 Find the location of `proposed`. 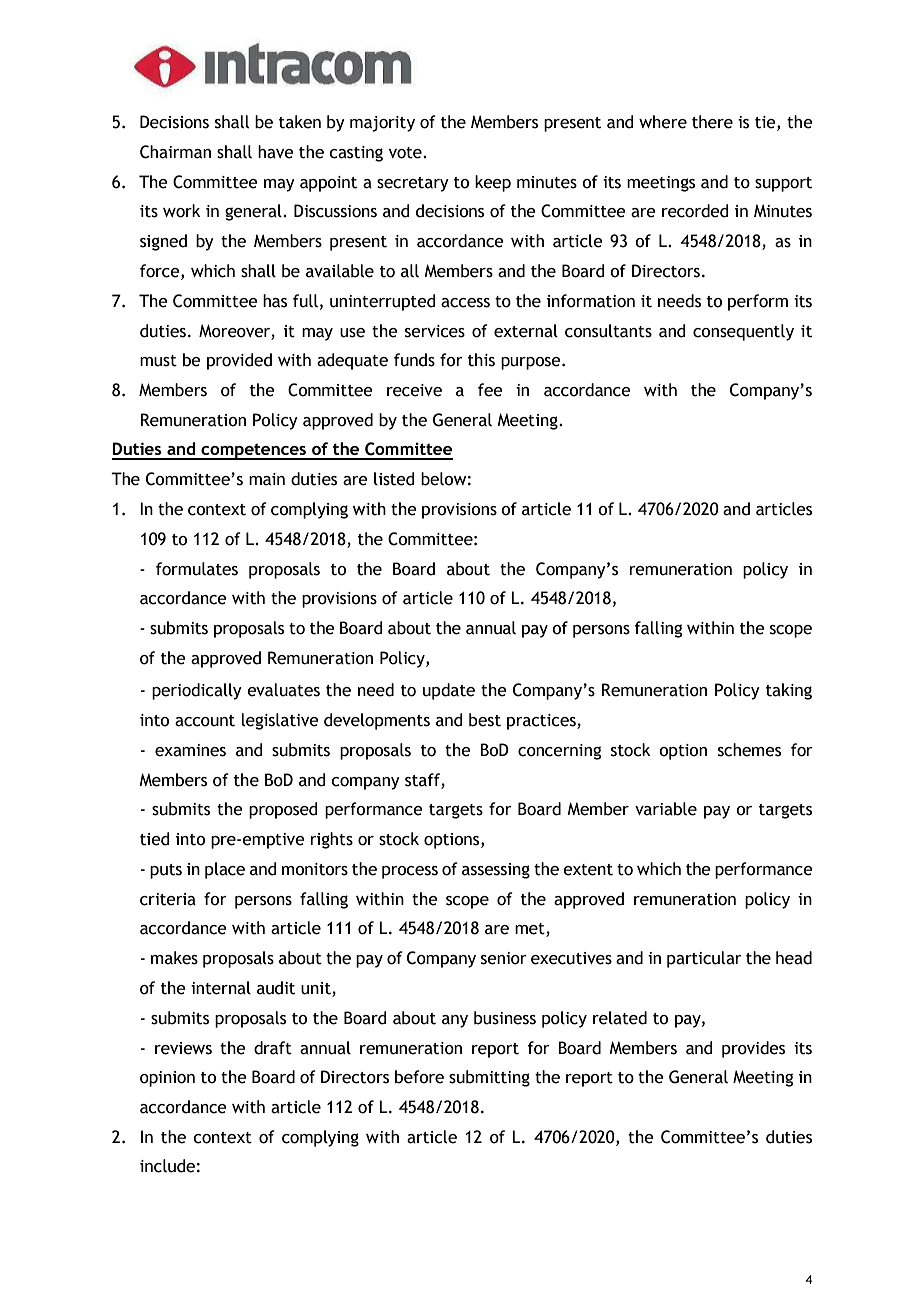

proposed is located at coordinates (283, 810).
